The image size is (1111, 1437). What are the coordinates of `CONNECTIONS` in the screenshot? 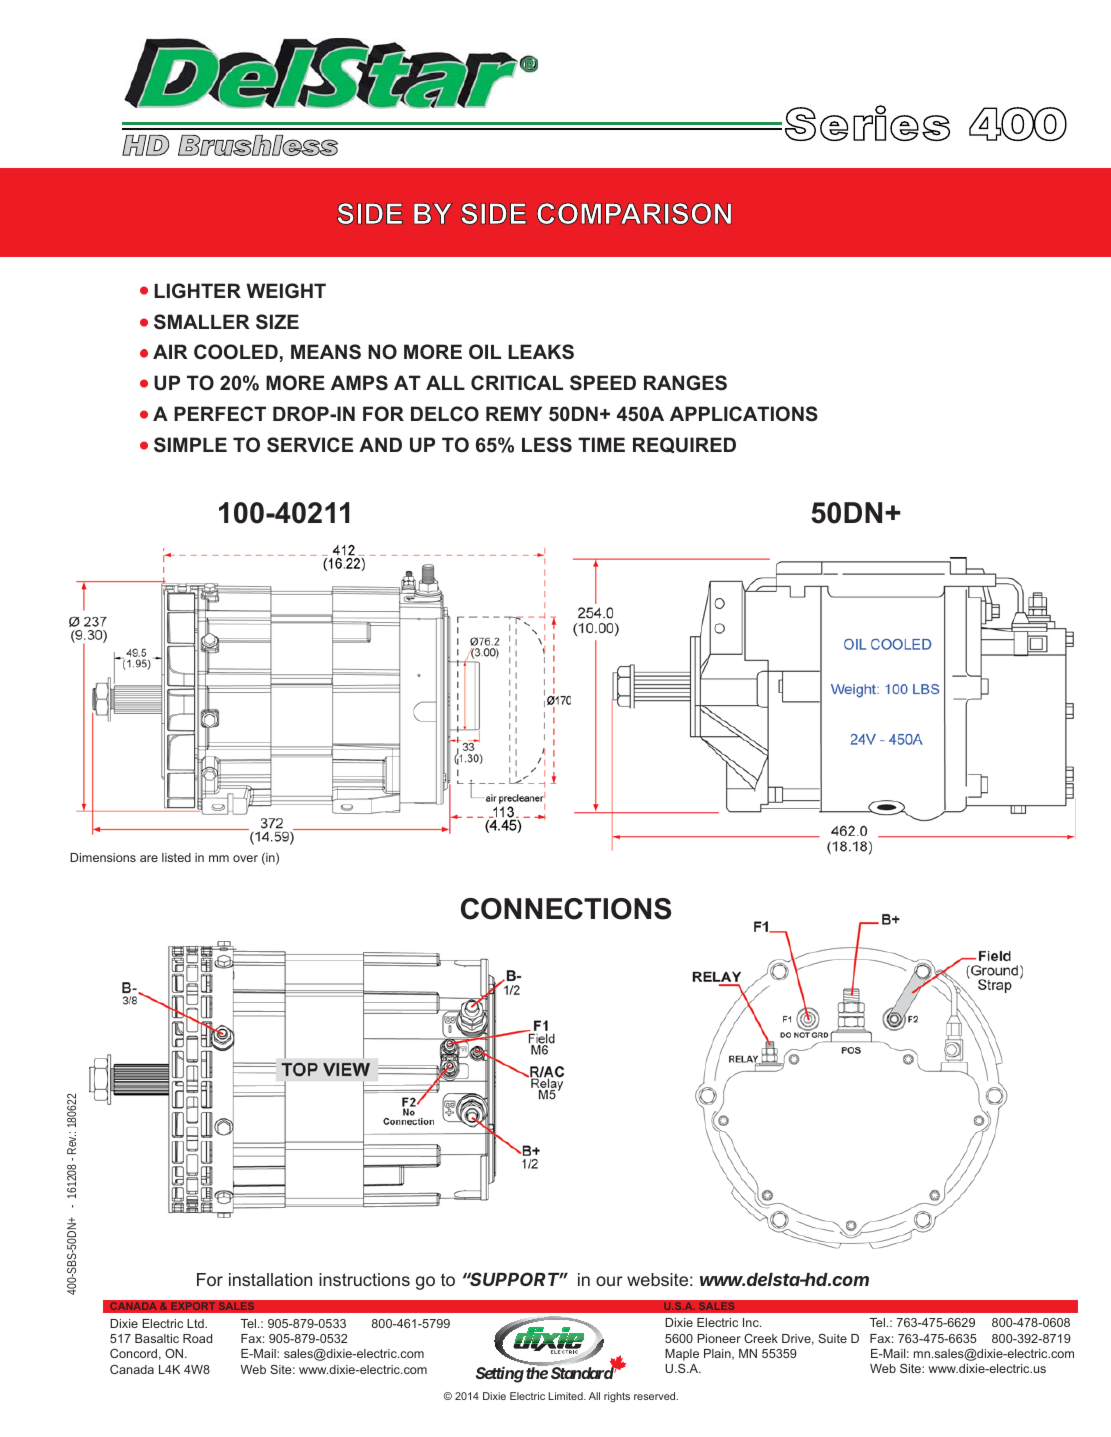 It's located at (566, 909).
